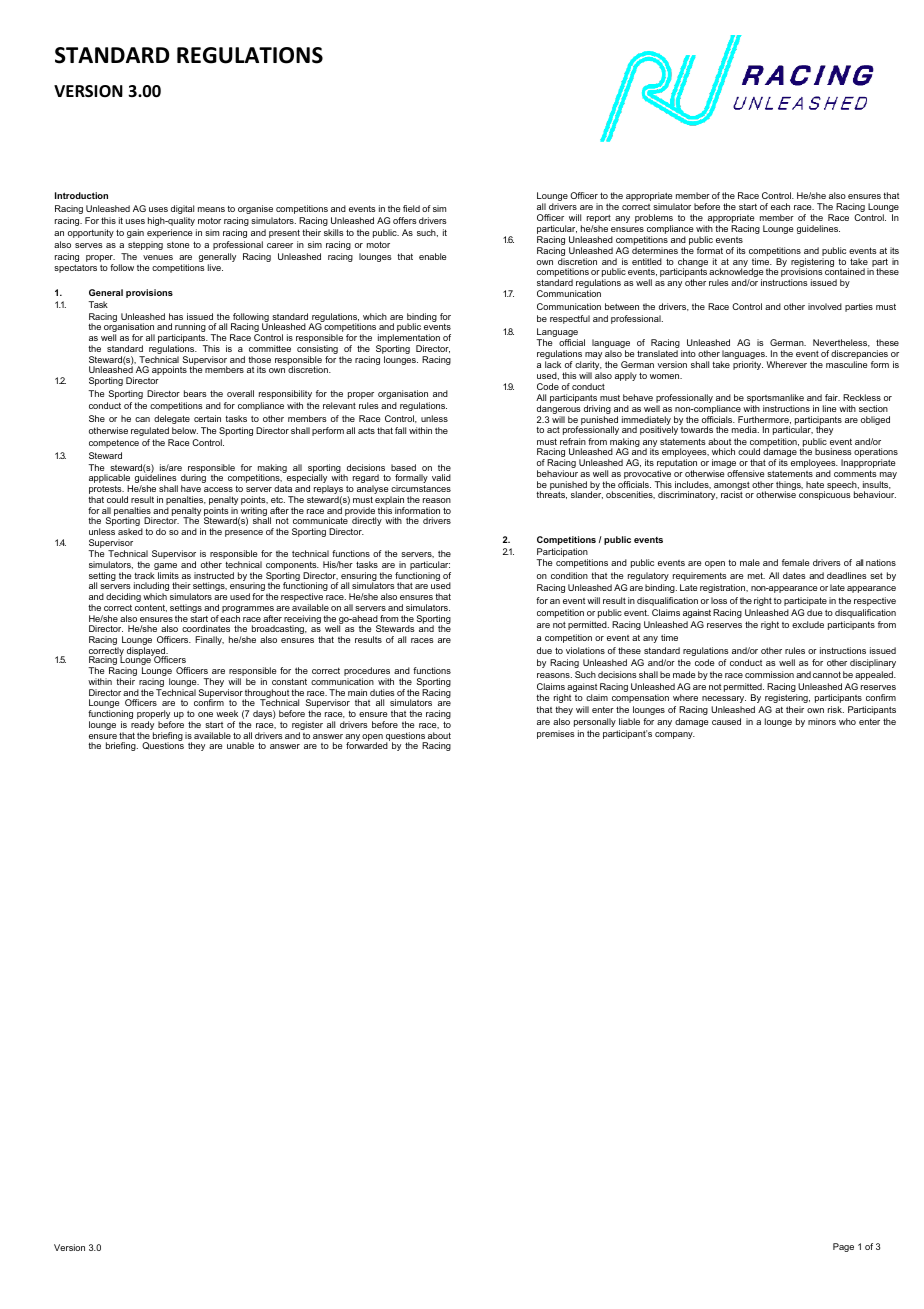  I want to click on liable, so click(629, 721).
